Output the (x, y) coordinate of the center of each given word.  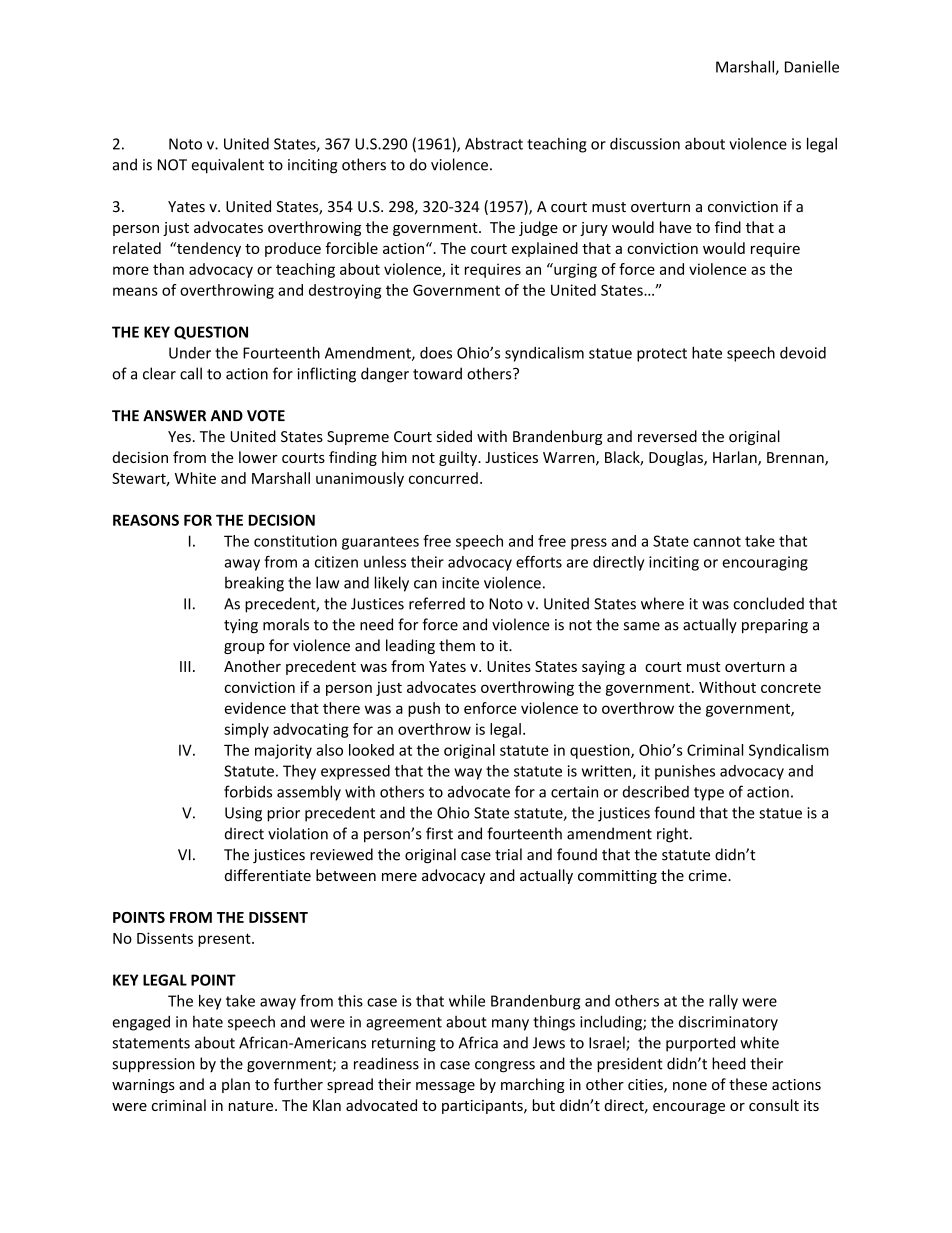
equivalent (228, 166)
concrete (791, 688)
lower (258, 457)
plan (236, 1085)
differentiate (268, 875)
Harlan (736, 458)
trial (508, 854)
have (676, 227)
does (436, 353)
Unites (509, 666)
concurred (443, 478)
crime (709, 875)
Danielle (812, 66)
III (185, 666)
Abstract (494, 143)
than (168, 269)
